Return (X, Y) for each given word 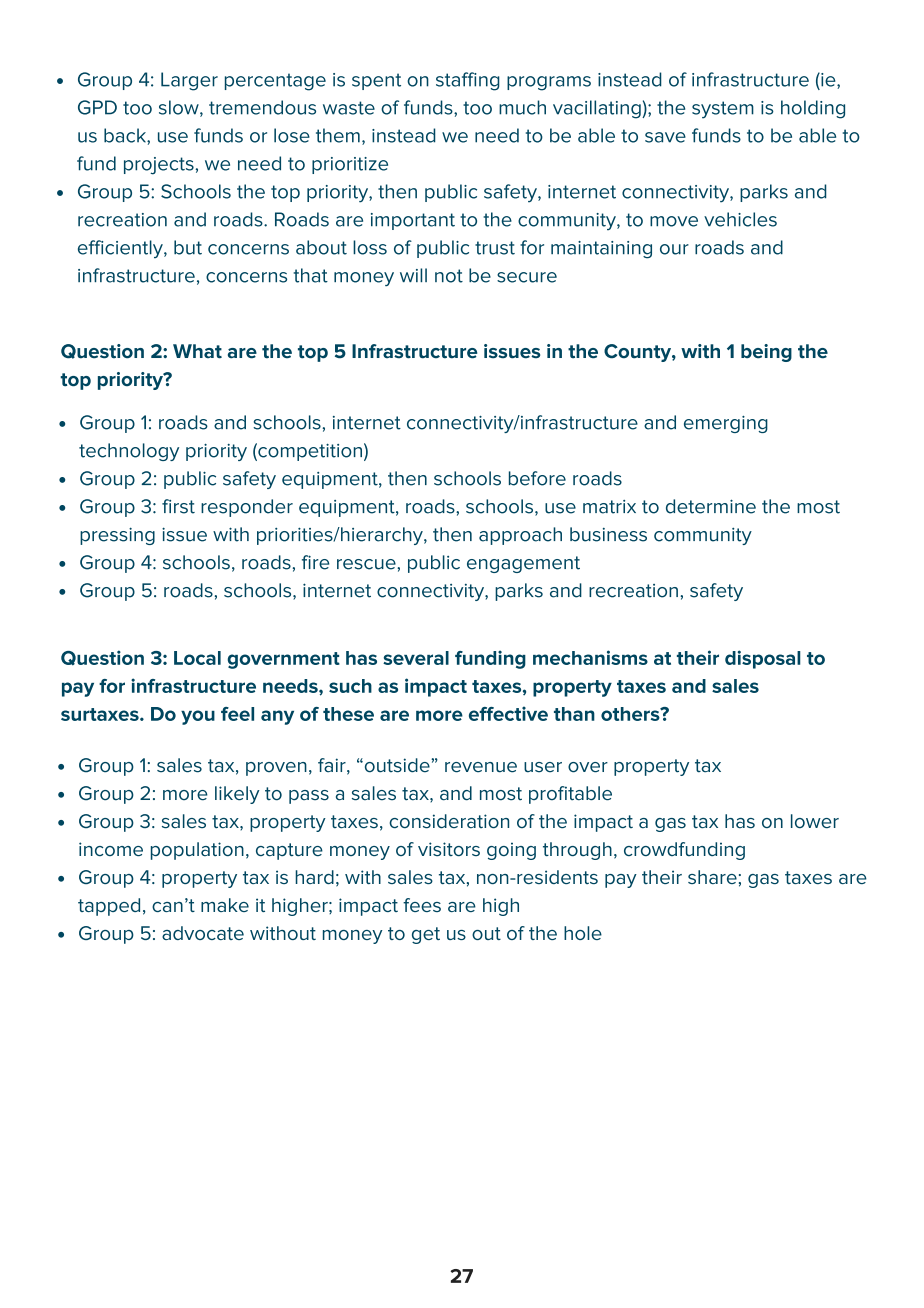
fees (422, 905)
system (723, 110)
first (178, 506)
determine (711, 506)
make (225, 905)
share (712, 877)
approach (520, 536)
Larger (189, 81)
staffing (468, 81)
